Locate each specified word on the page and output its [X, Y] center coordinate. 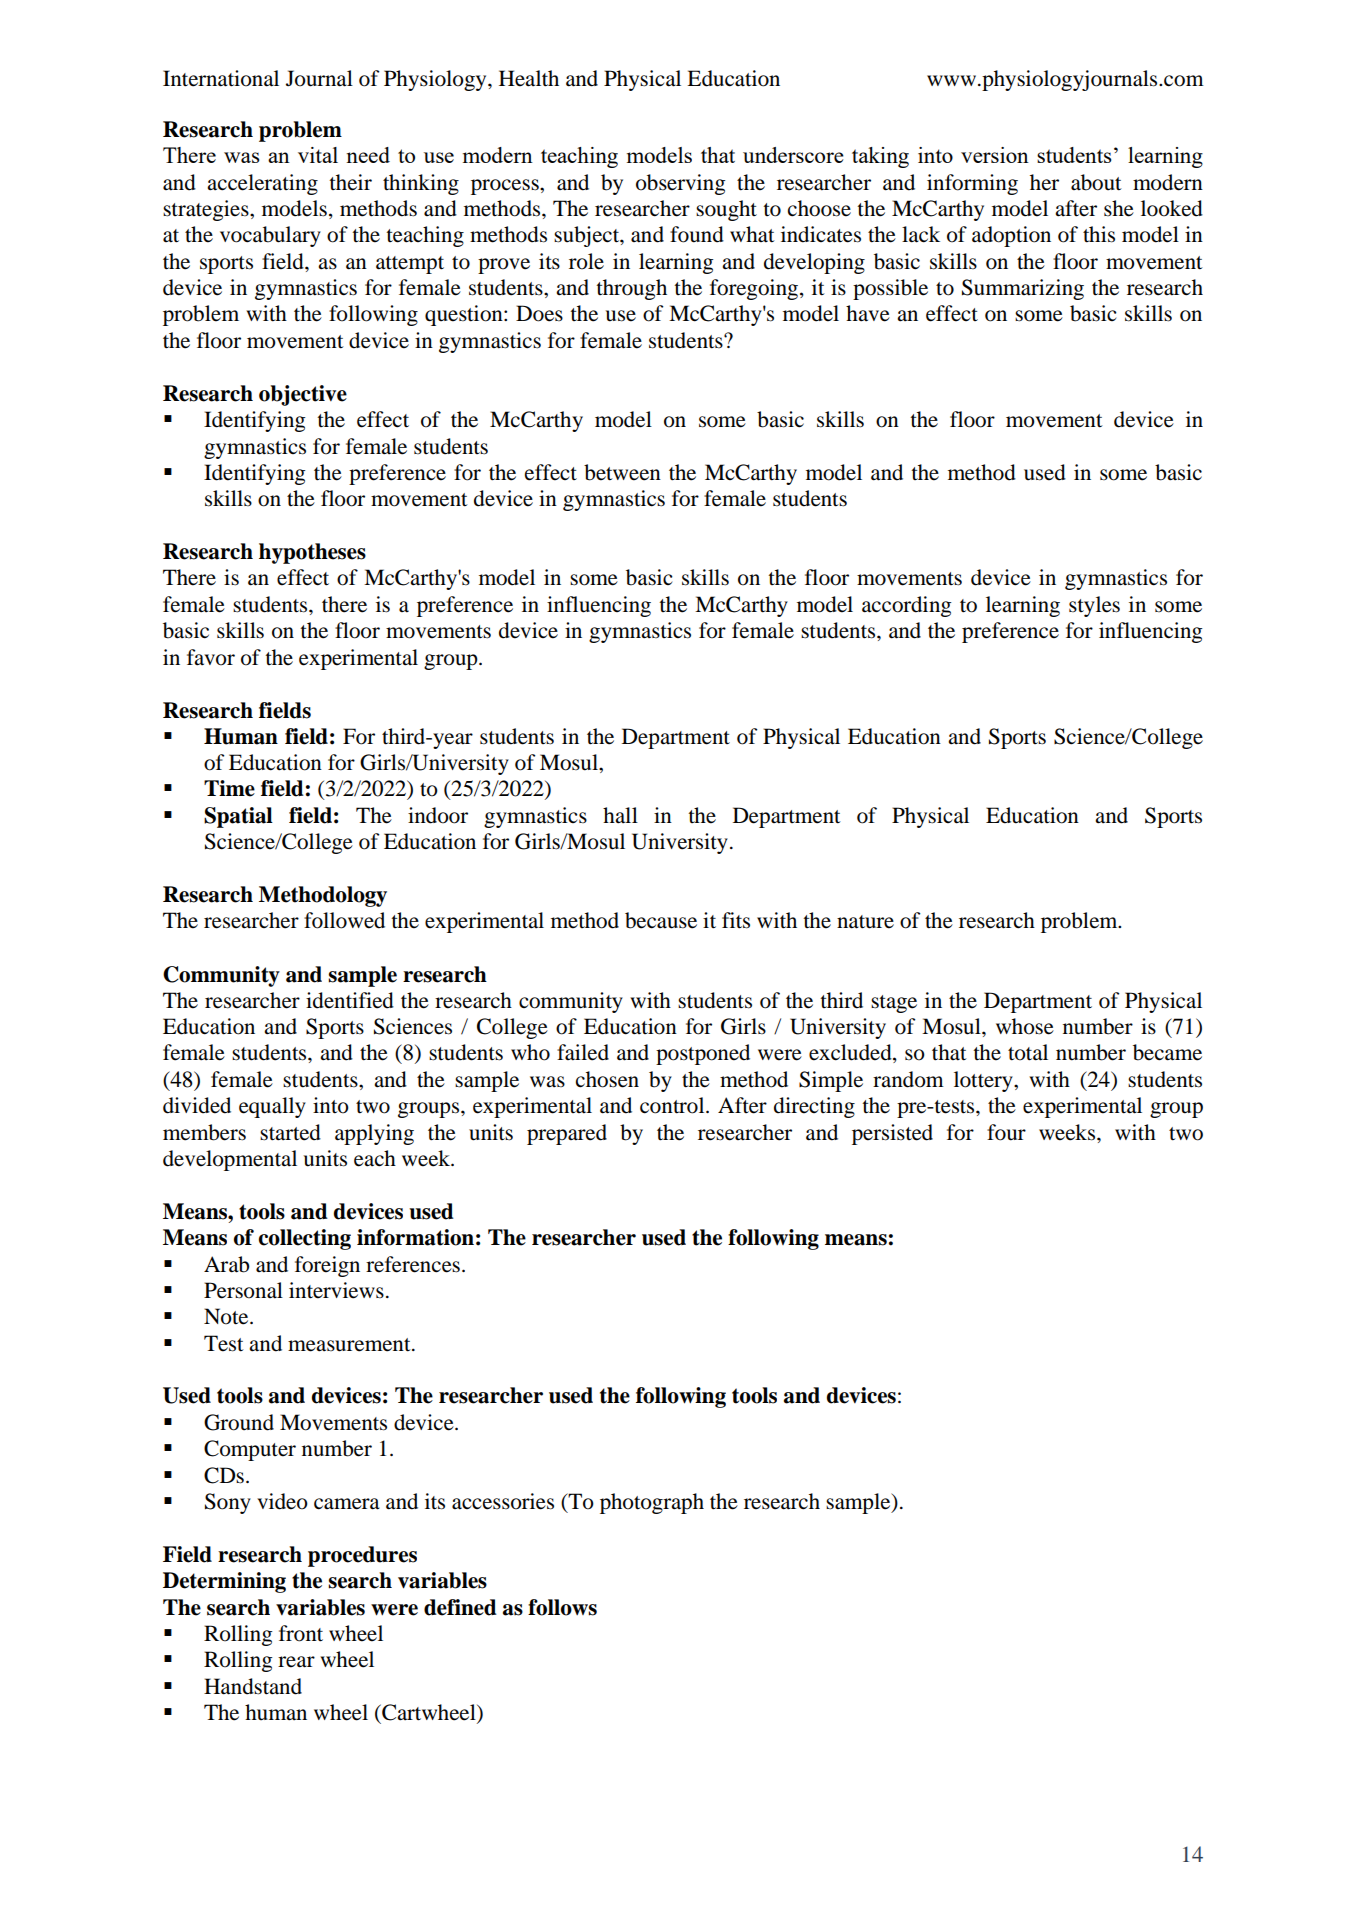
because [661, 920]
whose [1025, 1026]
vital [318, 155]
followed [344, 920]
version [995, 155]
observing [680, 184]
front [301, 1633]
